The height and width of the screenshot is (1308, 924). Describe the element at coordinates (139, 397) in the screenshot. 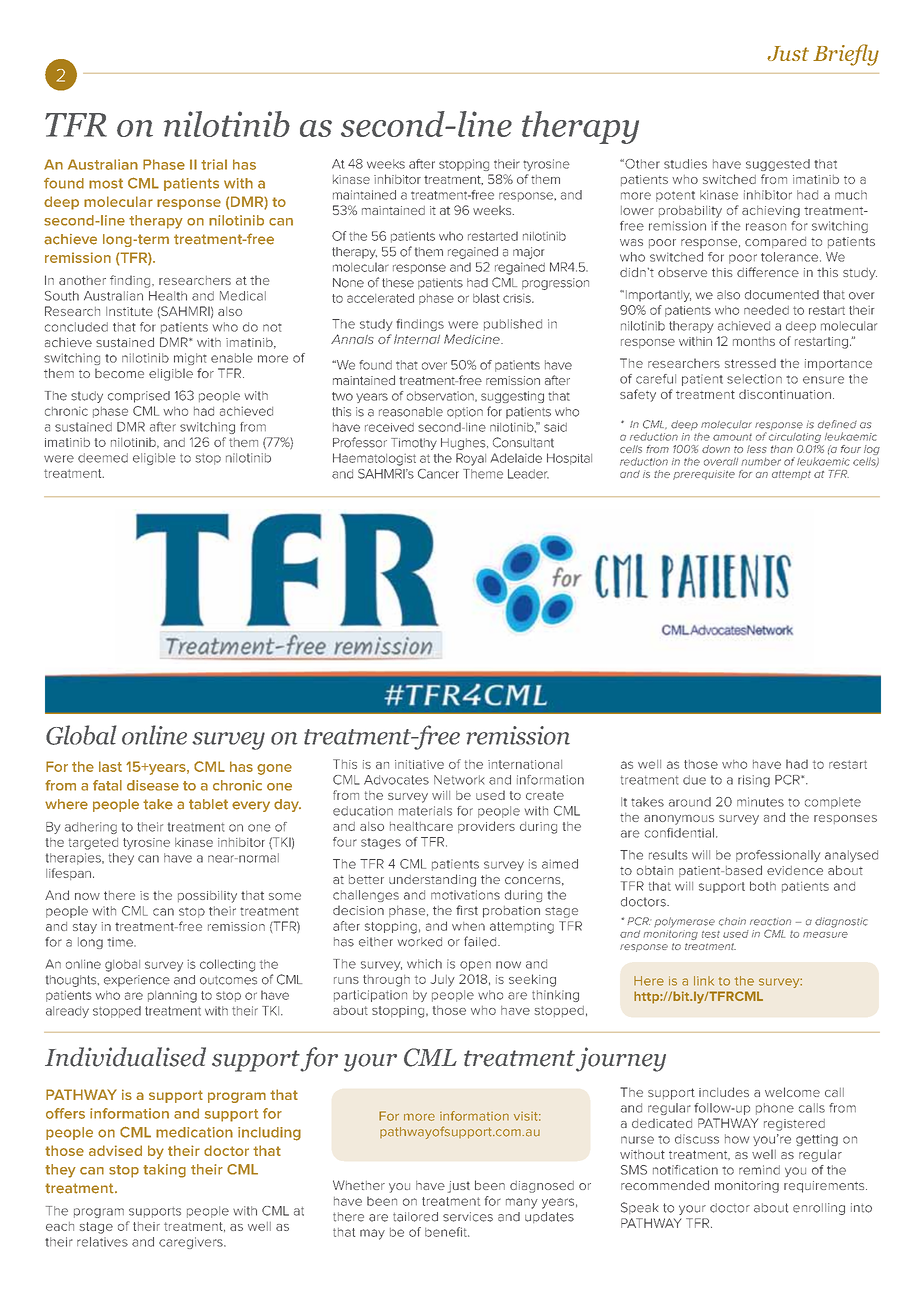

I see `comprised` at that location.
